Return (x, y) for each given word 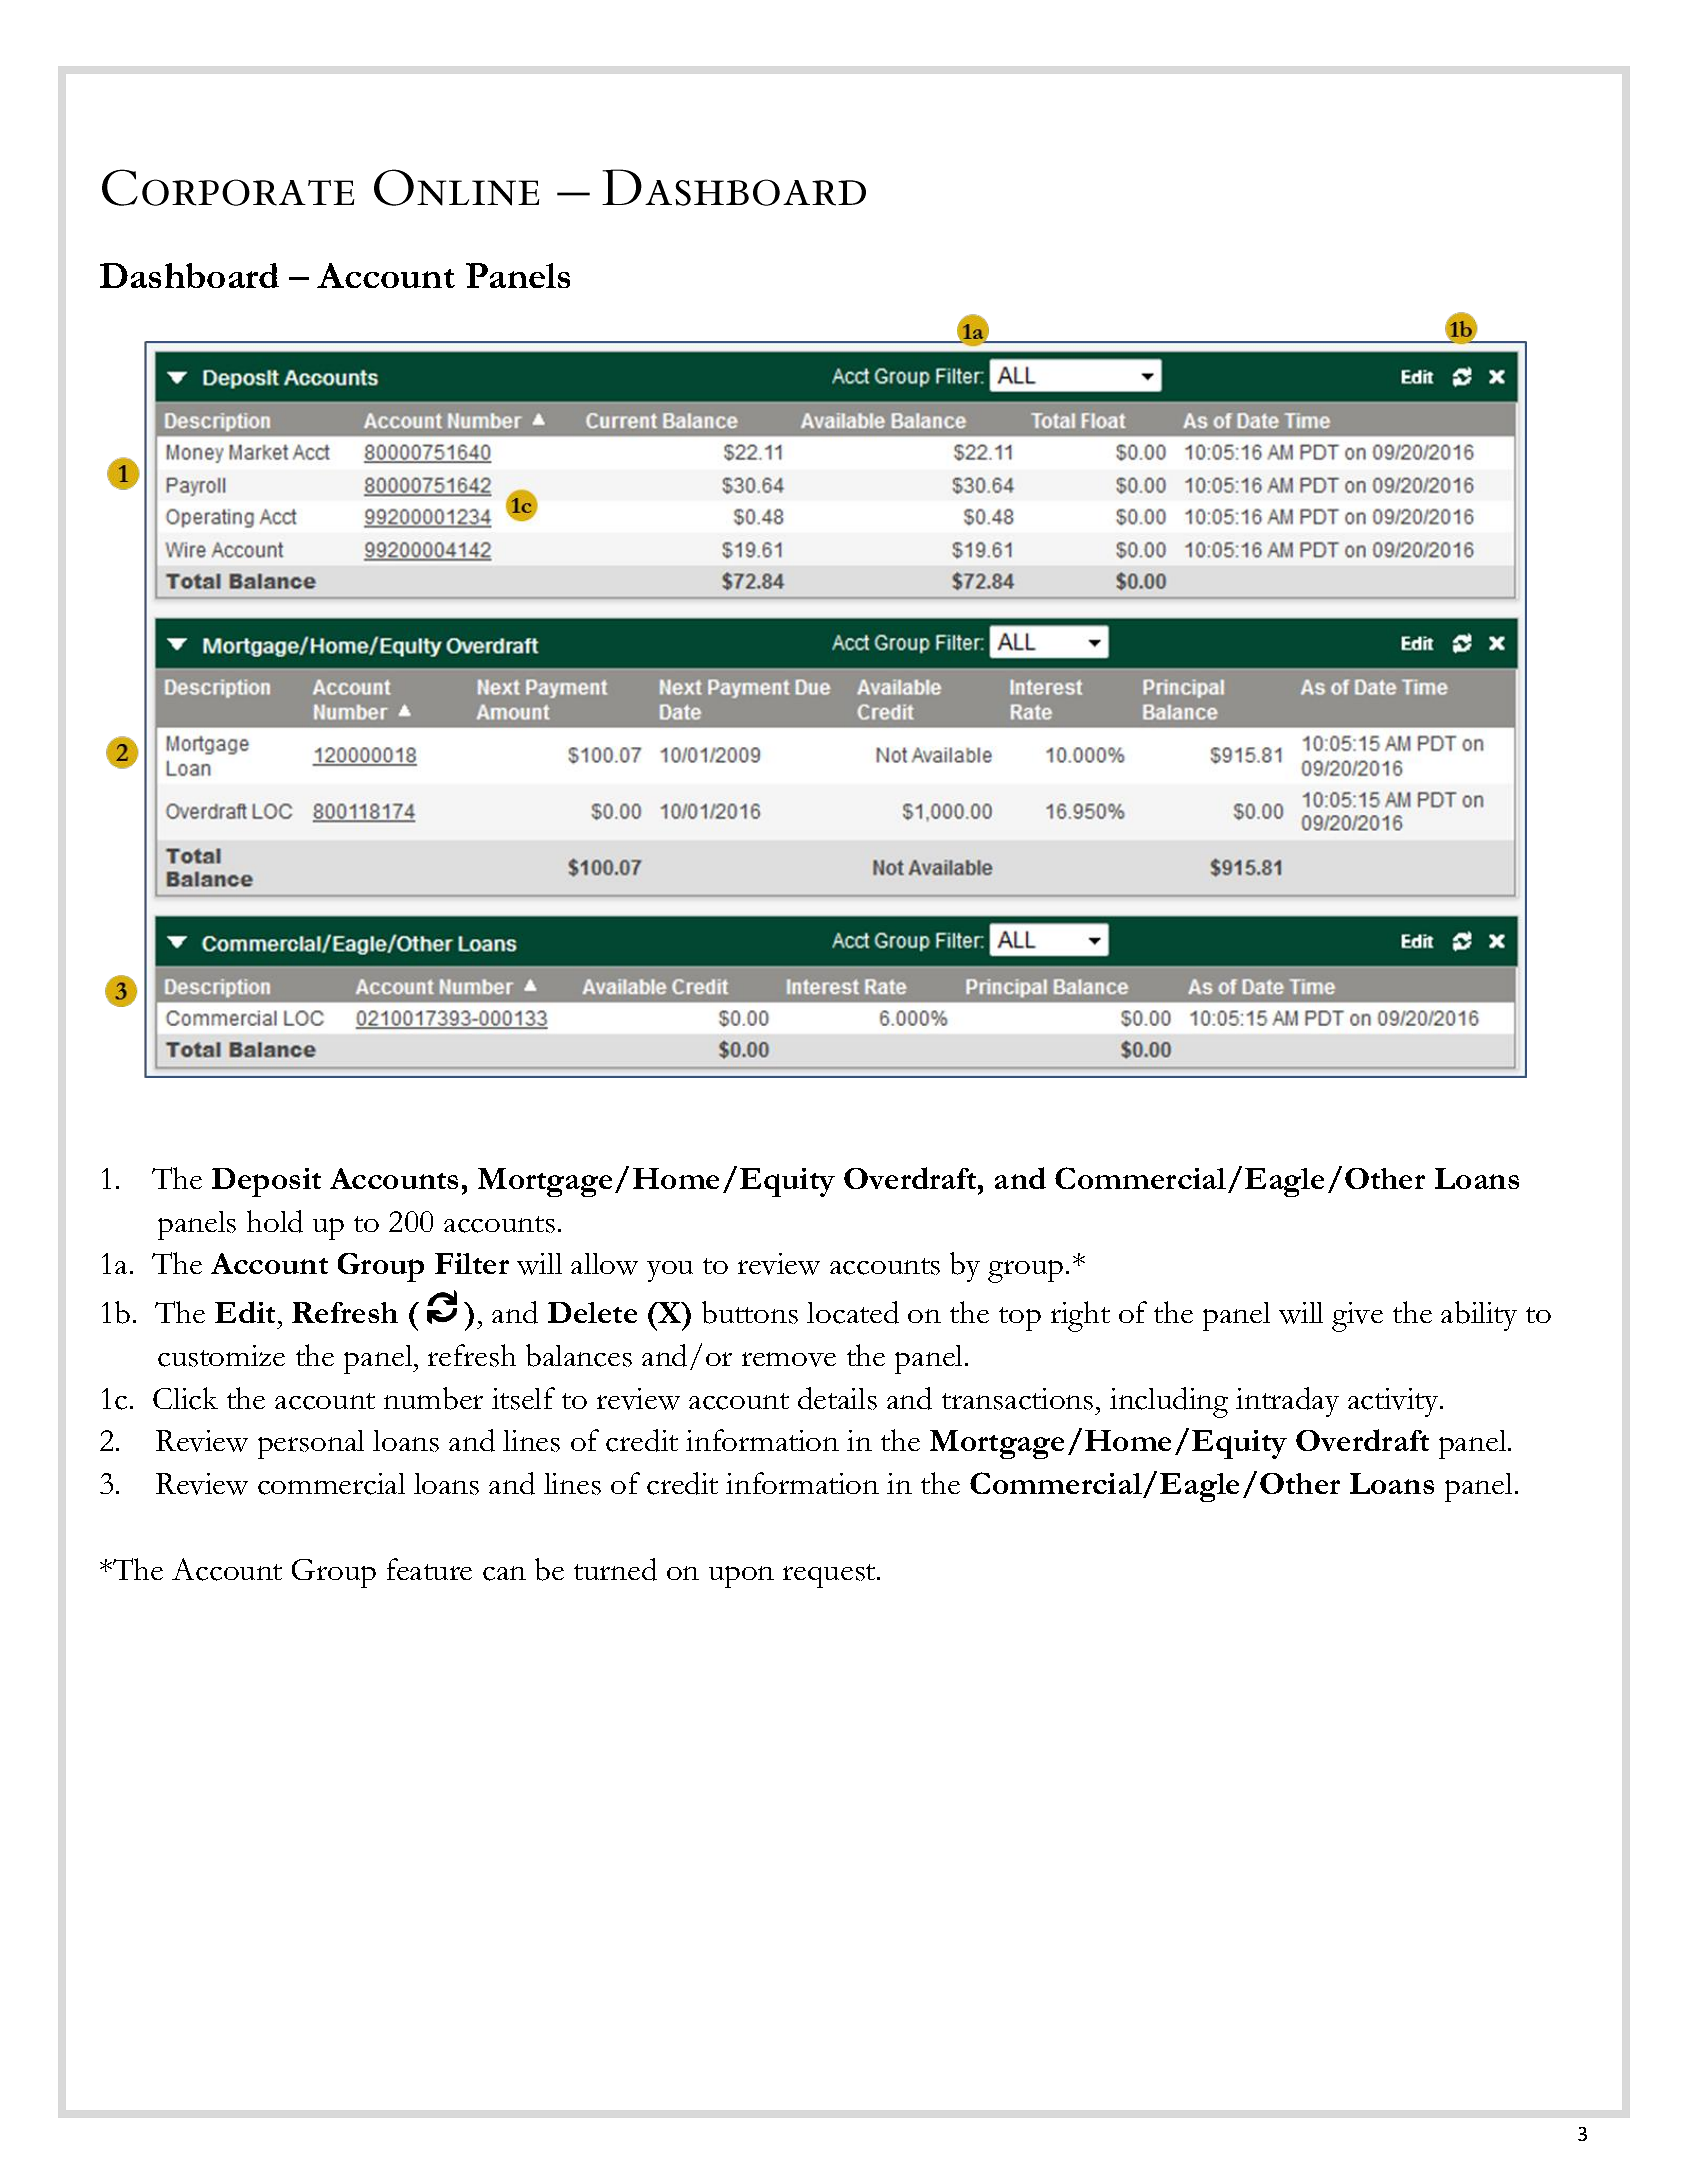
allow (604, 1264)
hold (275, 1221)
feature (429, 1569)
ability (1479, 1316)
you (670, 1271)
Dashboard (189, 275)
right (1080, 1316)
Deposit (266, 1182)
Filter (472, 1263)
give (1357, 1317)
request (830, 1576)
